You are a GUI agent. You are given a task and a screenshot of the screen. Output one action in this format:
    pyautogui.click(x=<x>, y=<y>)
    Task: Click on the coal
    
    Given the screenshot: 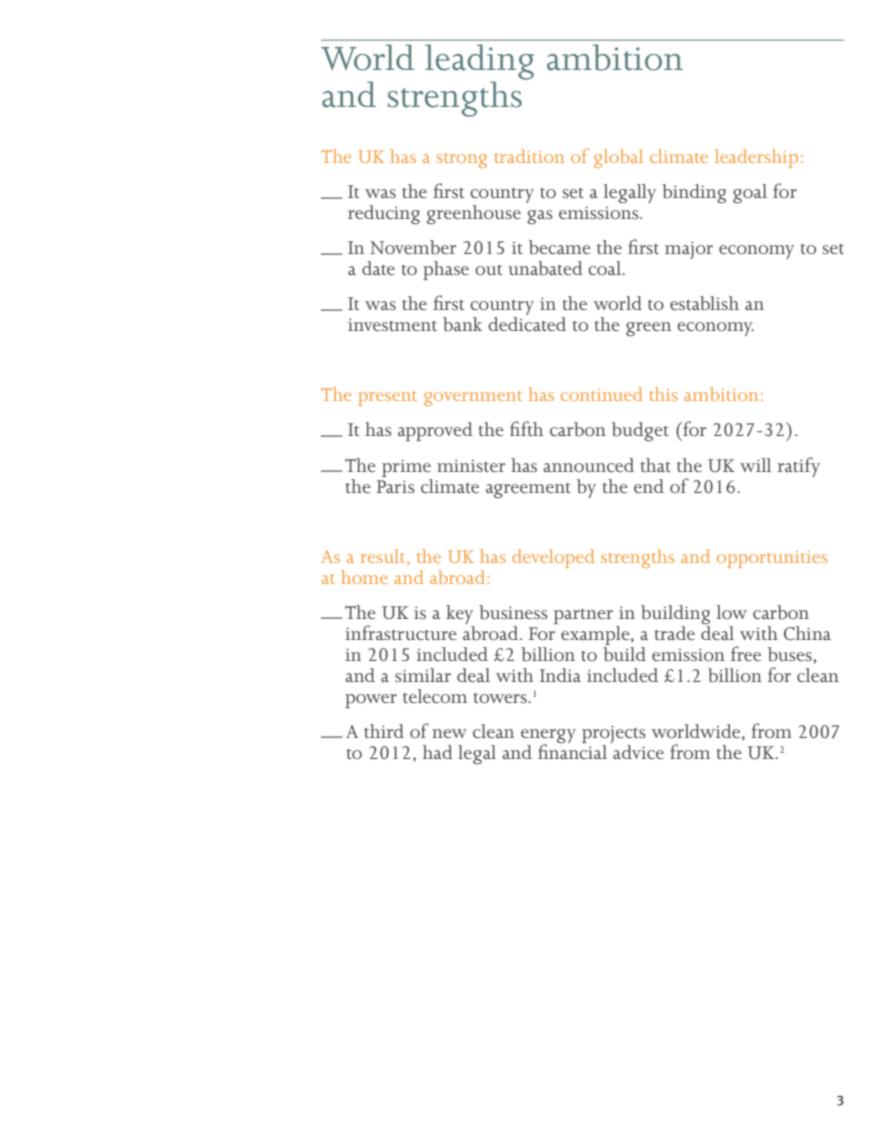 What is the action you would take?
    pyautogui.click(x=605, y=268)
